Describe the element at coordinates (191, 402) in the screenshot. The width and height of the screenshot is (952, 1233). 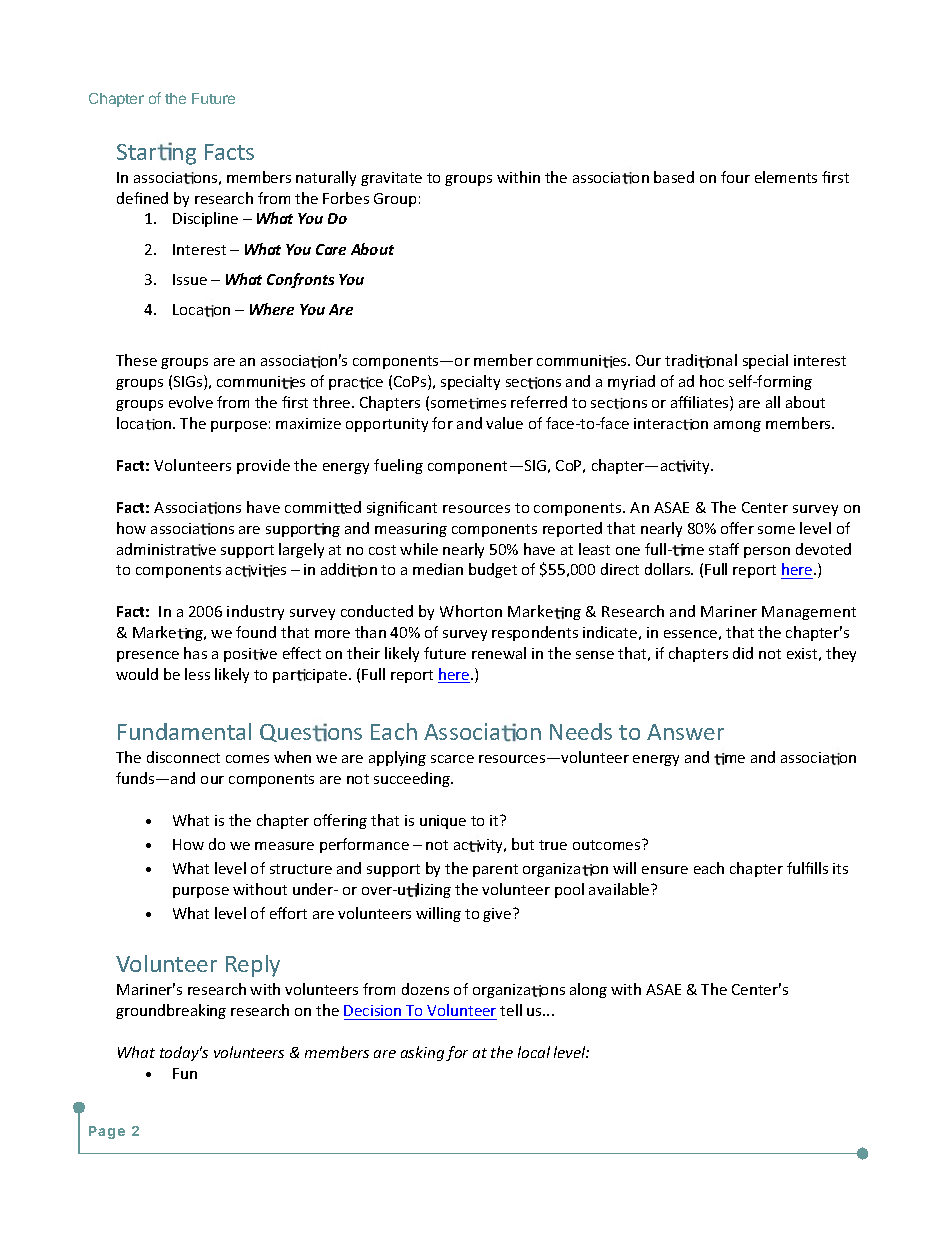
I see `evolve` at that location.
